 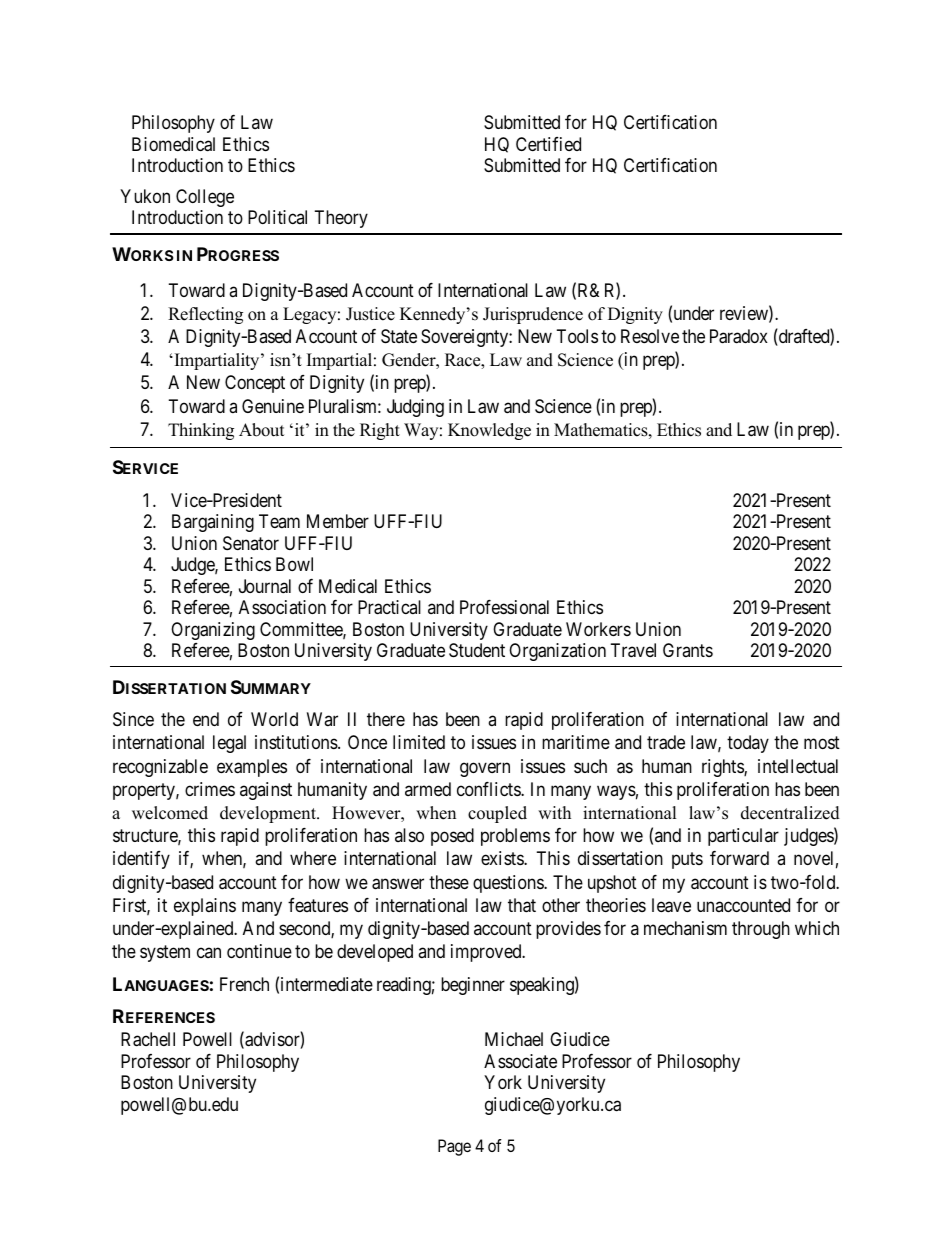 I want to click on conflicts, so click(x=489, y=789).
